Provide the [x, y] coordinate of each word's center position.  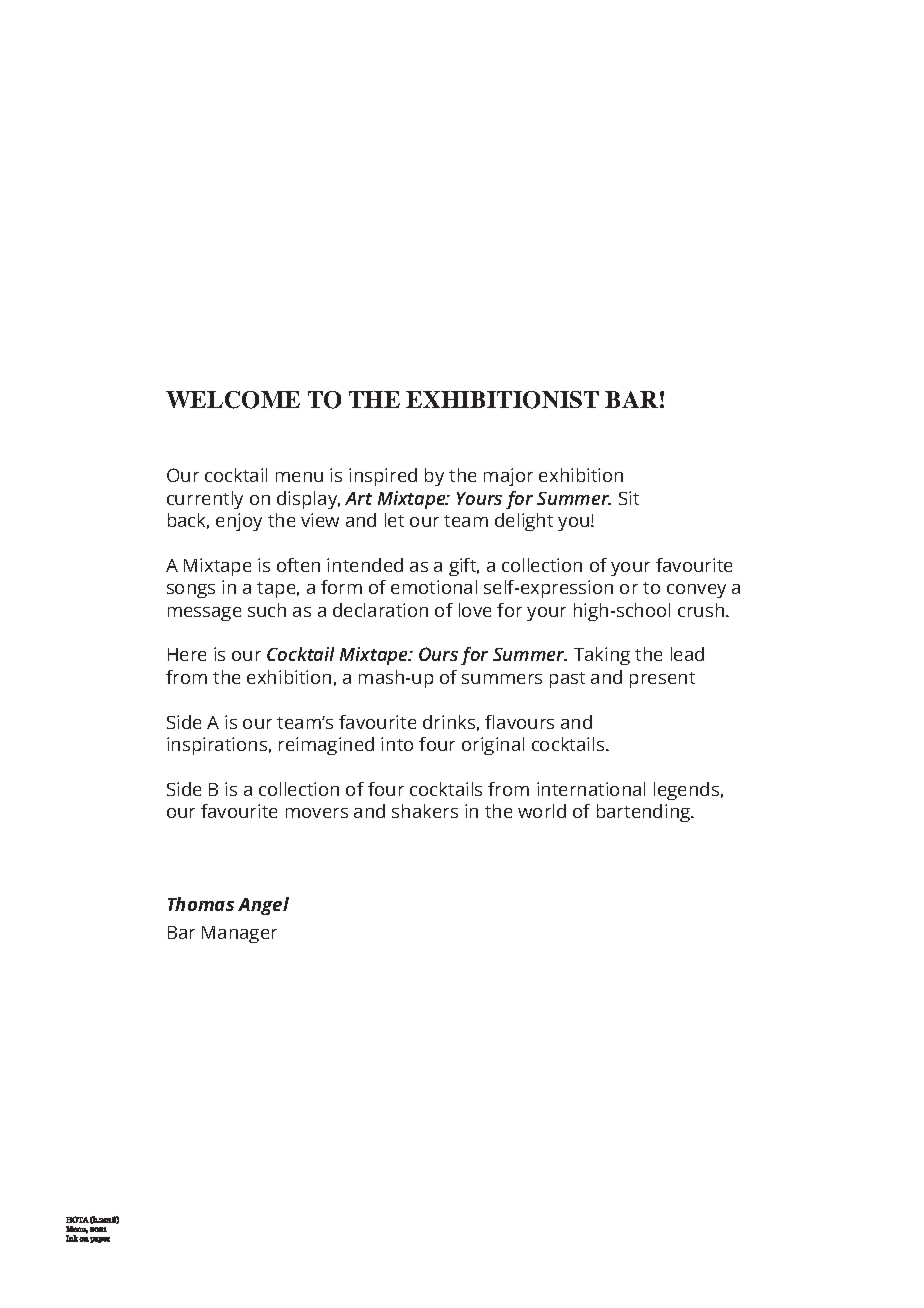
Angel [263, 906]
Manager [239, 934]
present [662, 680]
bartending [645, 813]
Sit [629, 498]
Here [187, 654]
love [475, 610]
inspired [383, 477]
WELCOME [233, 400]
